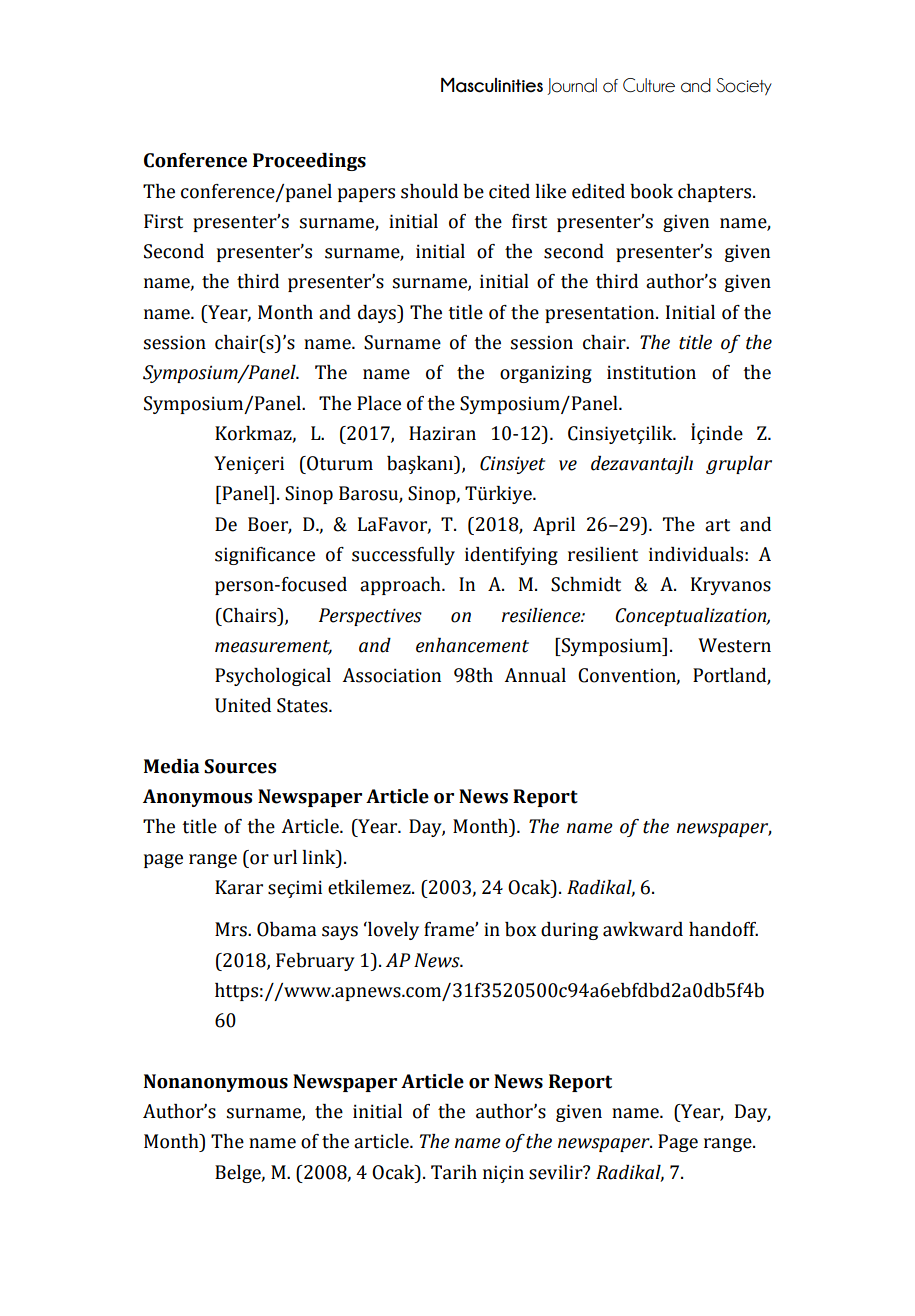 The height and width of the page is (1316, 915). I want to click on box, so click(520, 929).
